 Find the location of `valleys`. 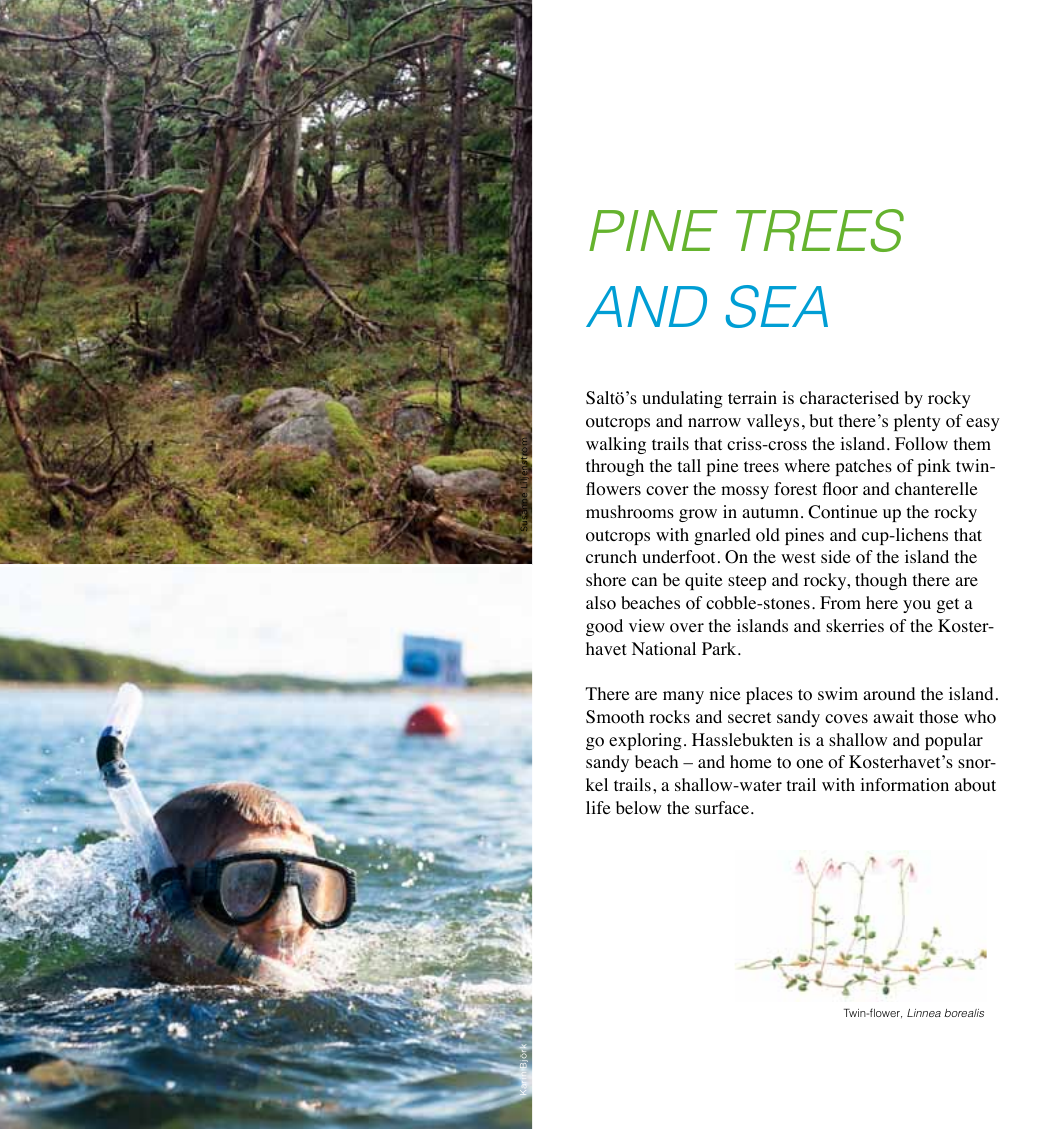

valleys is located at coordinates (773, 422).
